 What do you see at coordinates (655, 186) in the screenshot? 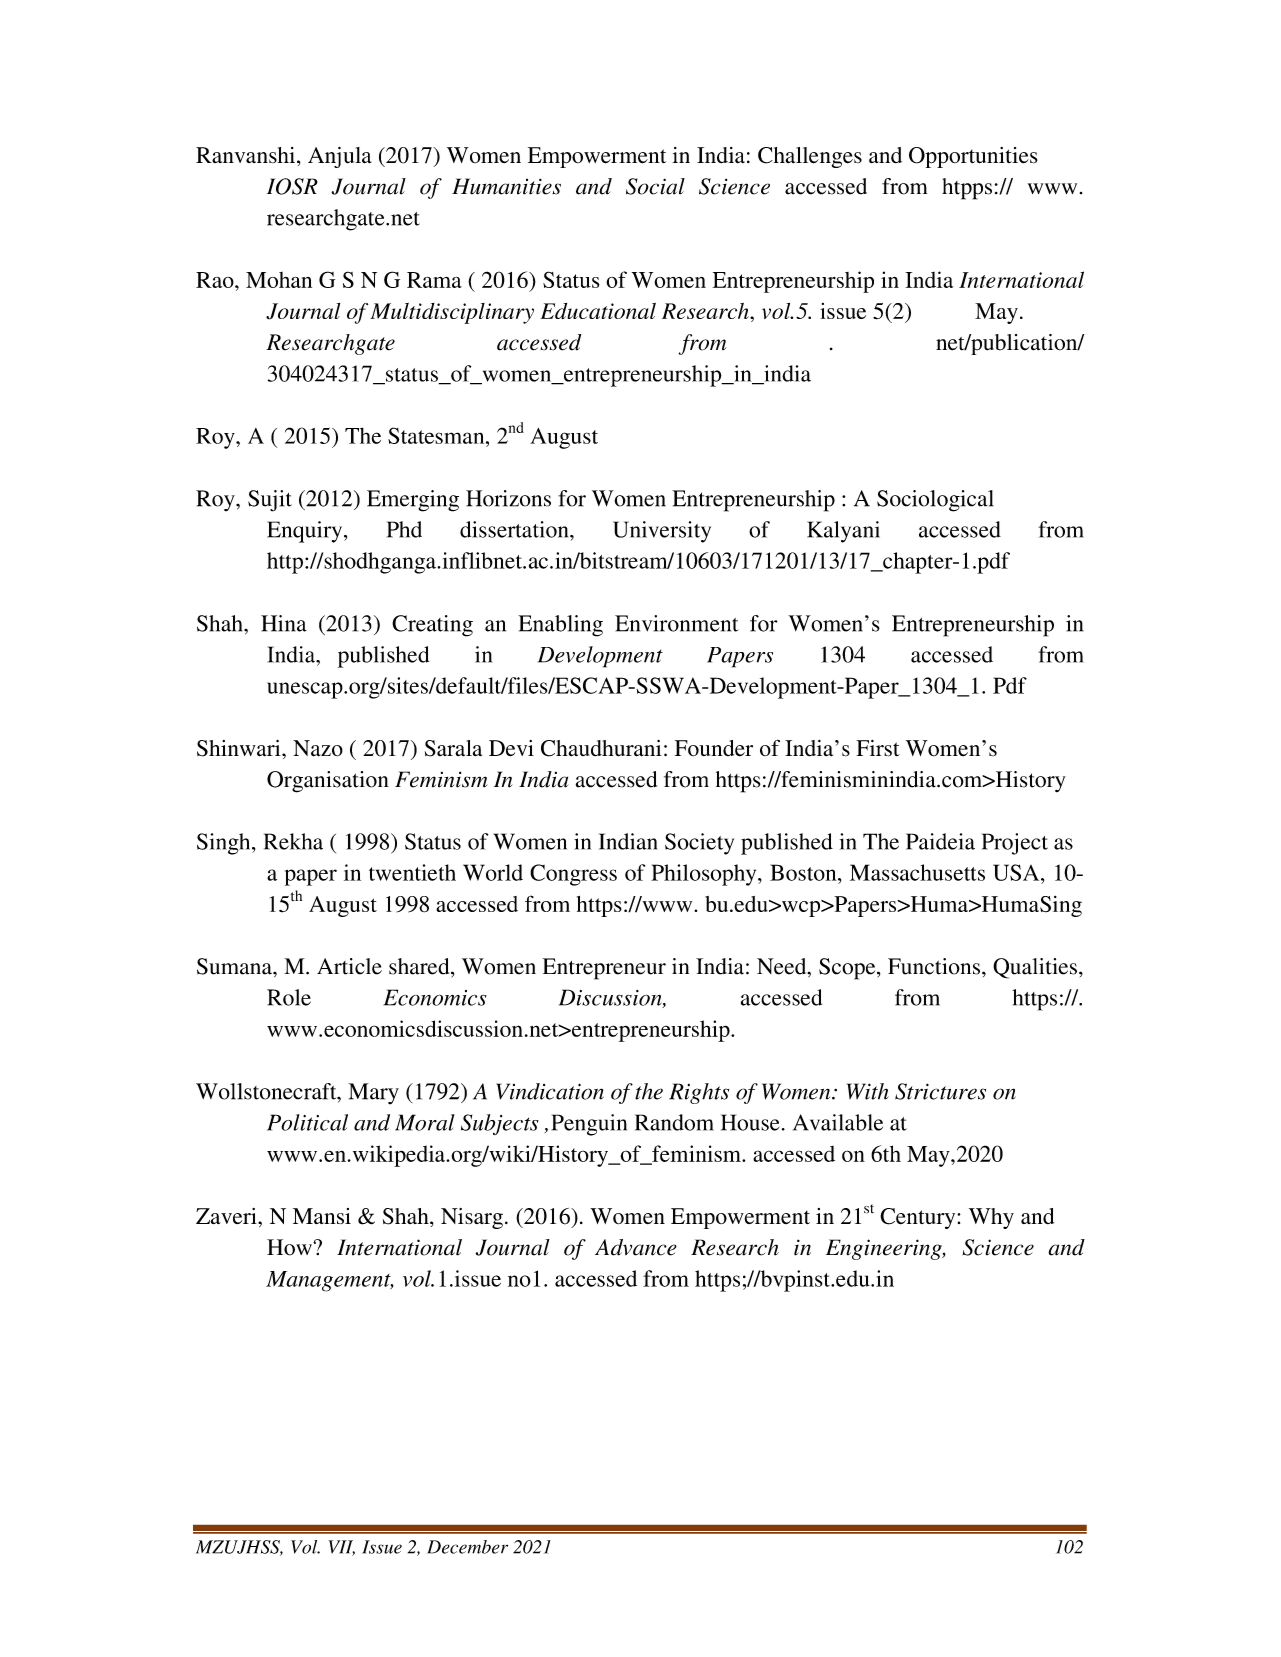
I see `Social` at bounding box center [655, 186].
